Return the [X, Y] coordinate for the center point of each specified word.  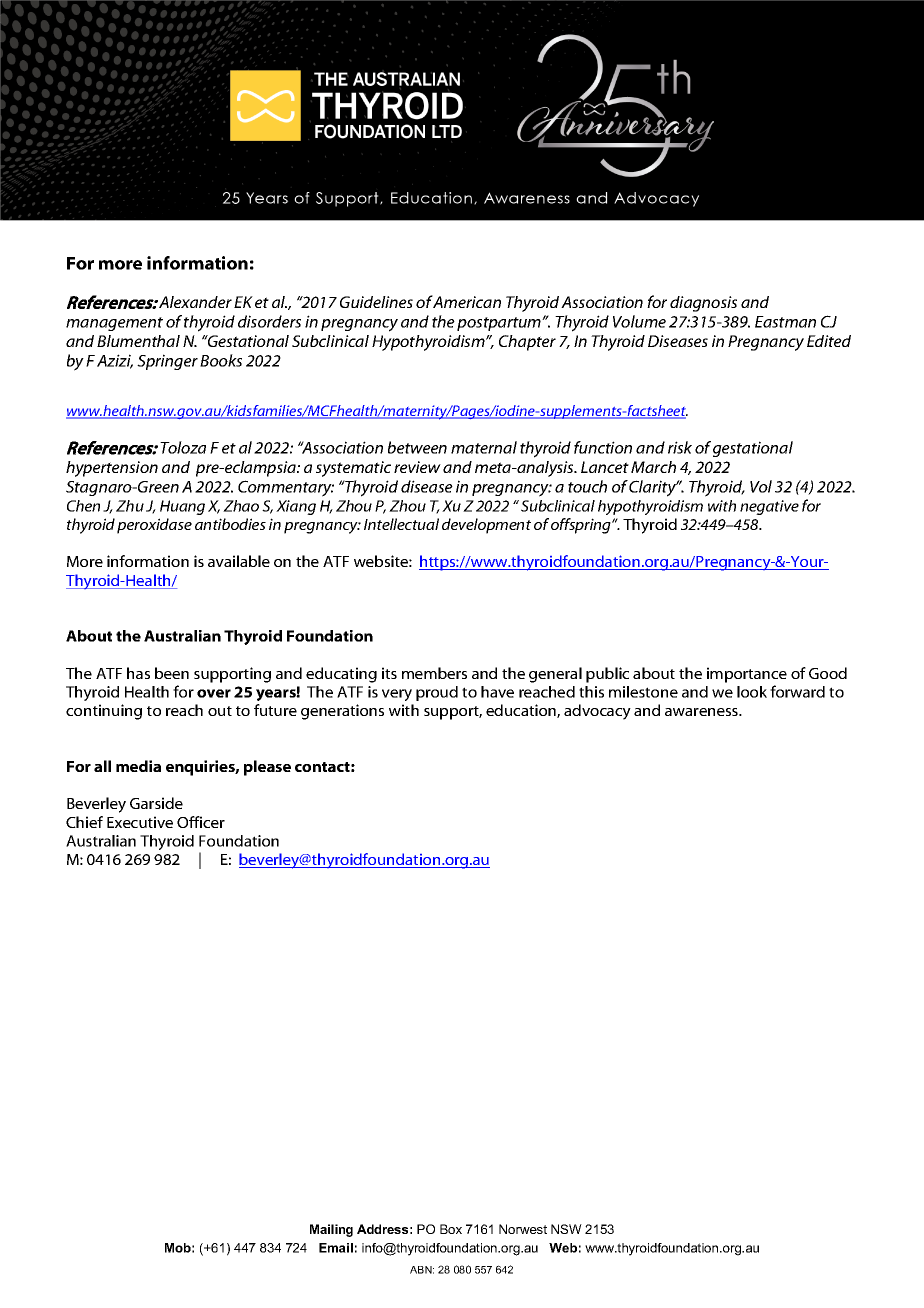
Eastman [785, 322]
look [752, 692]
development [486, 526]
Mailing [331, 1230]
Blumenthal [138, 341]
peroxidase [154, 526]
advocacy [597, 712]
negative [769, 507]
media [138, 766]
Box [451, 1229]
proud [437, 693]
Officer [201, 822]
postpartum [500, 324]
